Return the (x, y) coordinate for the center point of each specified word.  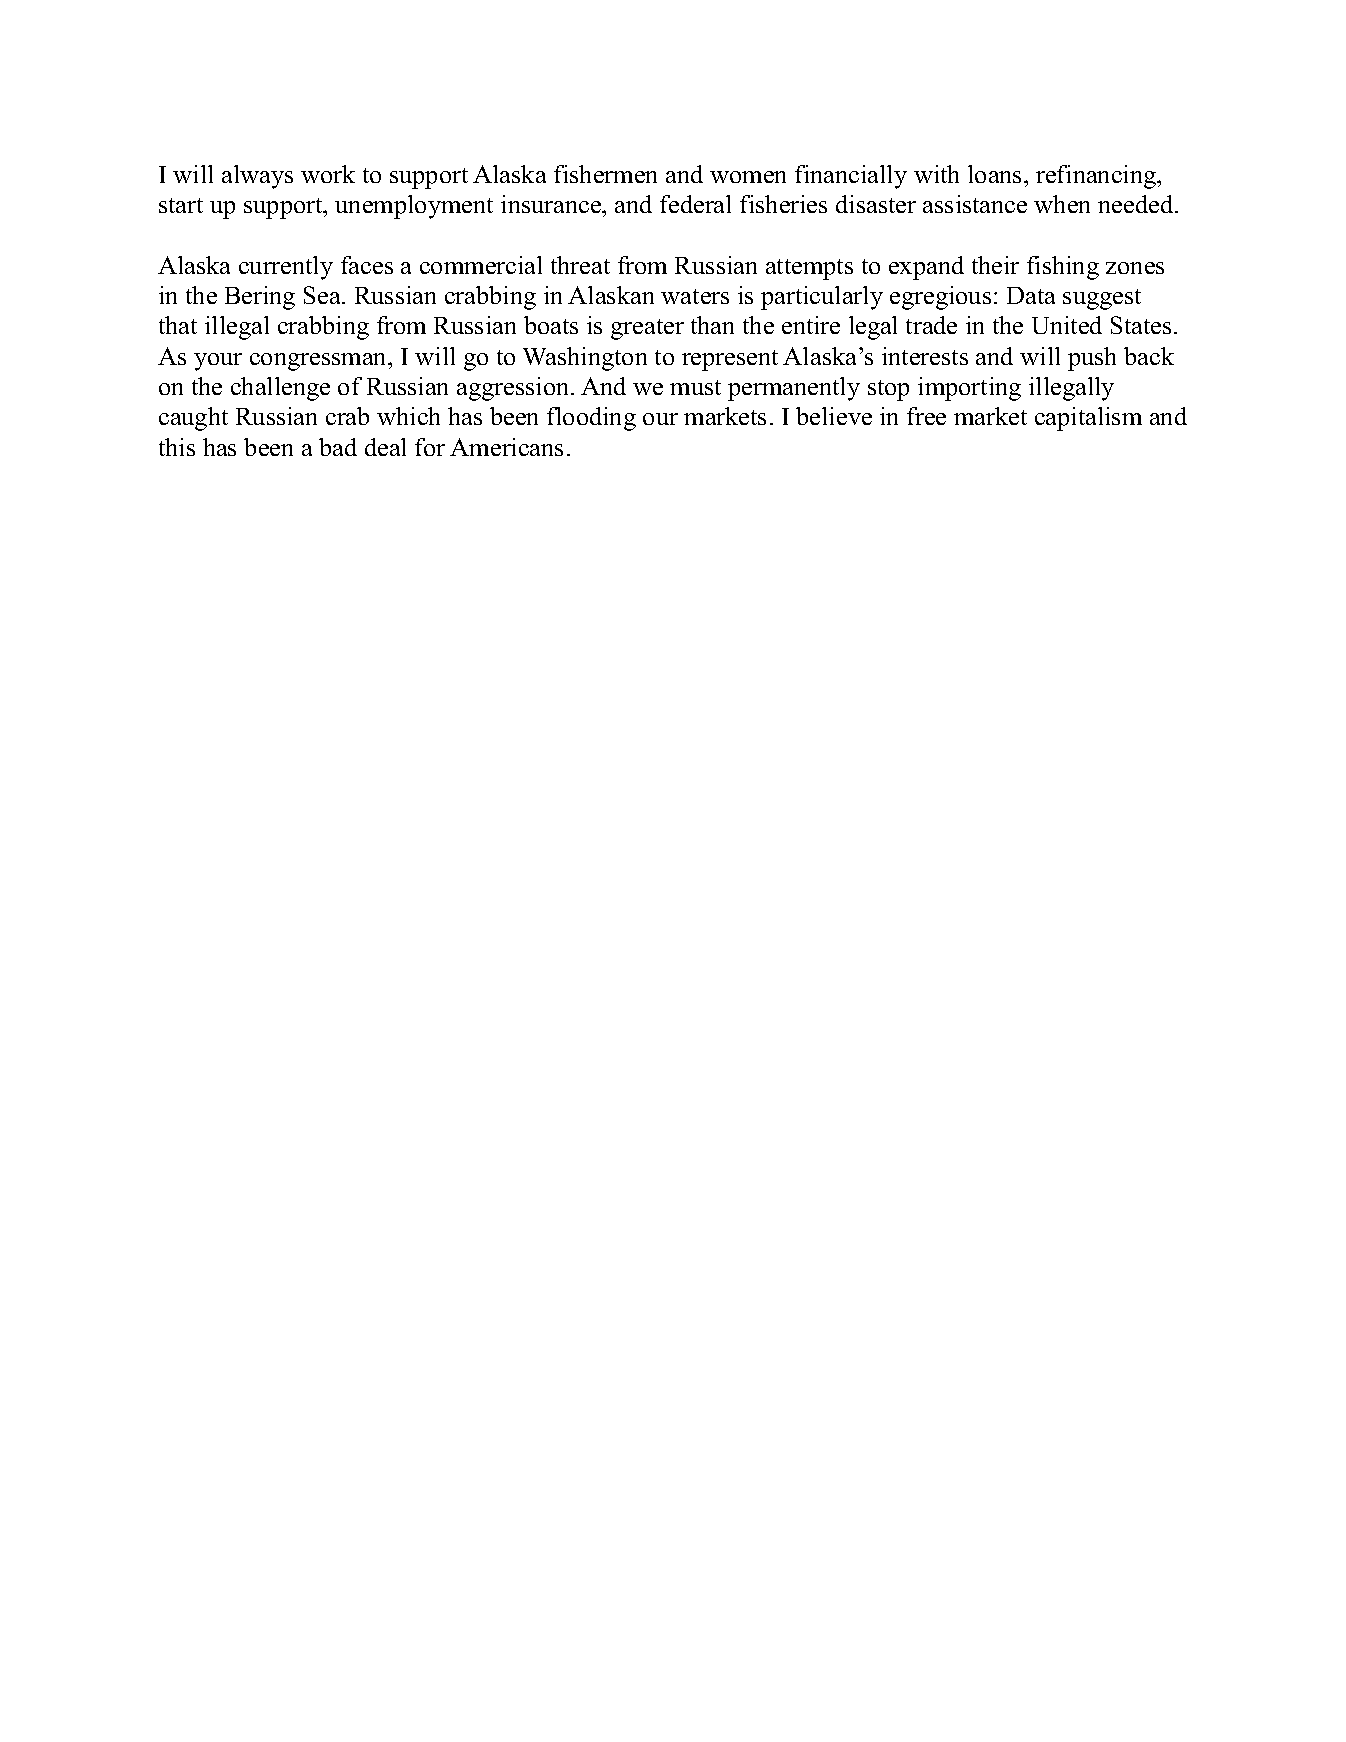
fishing (1063, 268)
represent (730, 360)
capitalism (1088, 419)
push (1092, 359)
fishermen (605, 174)
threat (580, 265)
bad (338, 447)
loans (994, 174)
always (257, 177)
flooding (591, 419)
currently (286, 268)
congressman (319, 362)
